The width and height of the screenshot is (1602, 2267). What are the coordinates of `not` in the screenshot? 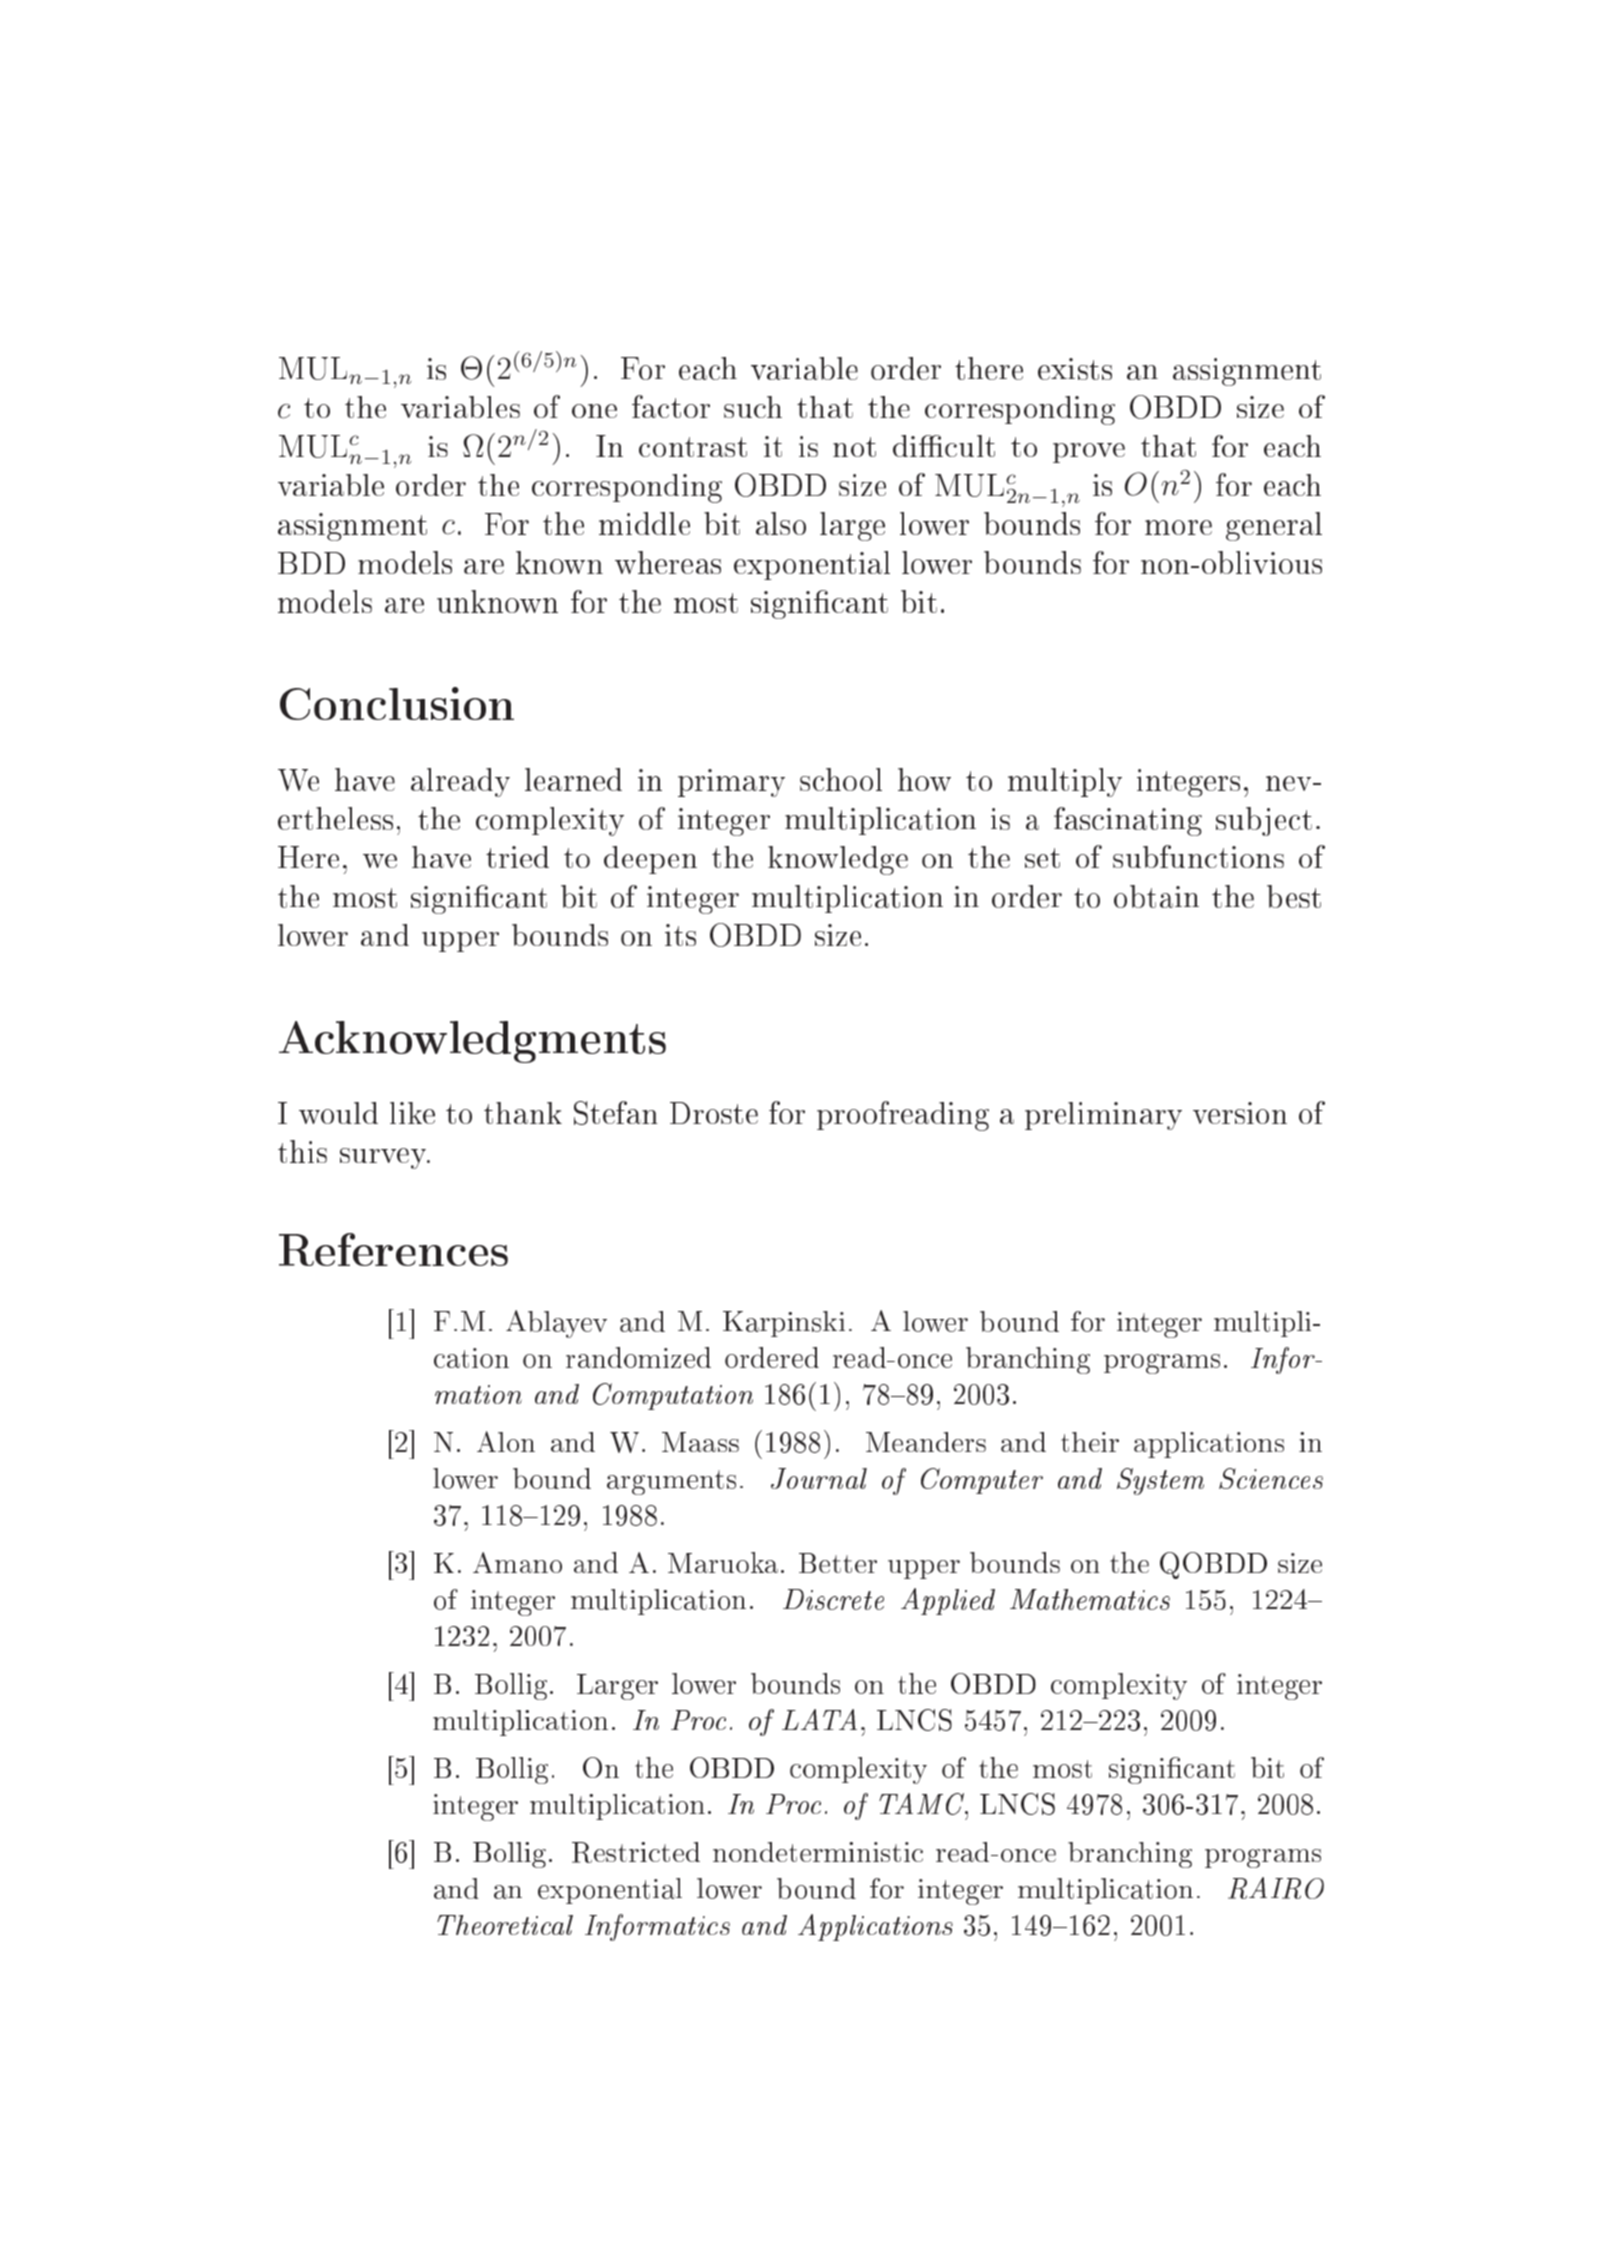 It's located at (854, 447).
